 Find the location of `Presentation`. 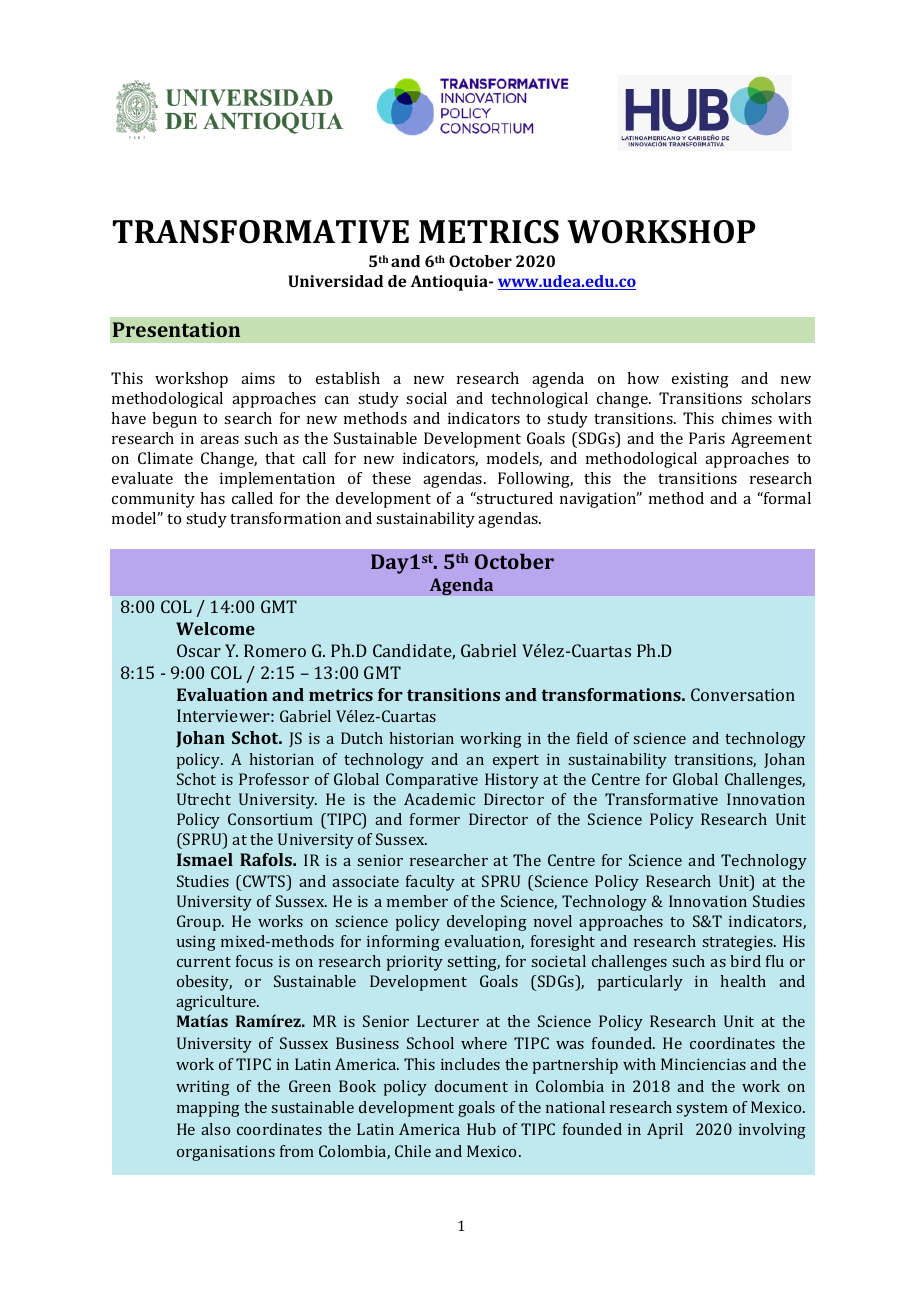

Presentation is located at coordinates (176, 329).
